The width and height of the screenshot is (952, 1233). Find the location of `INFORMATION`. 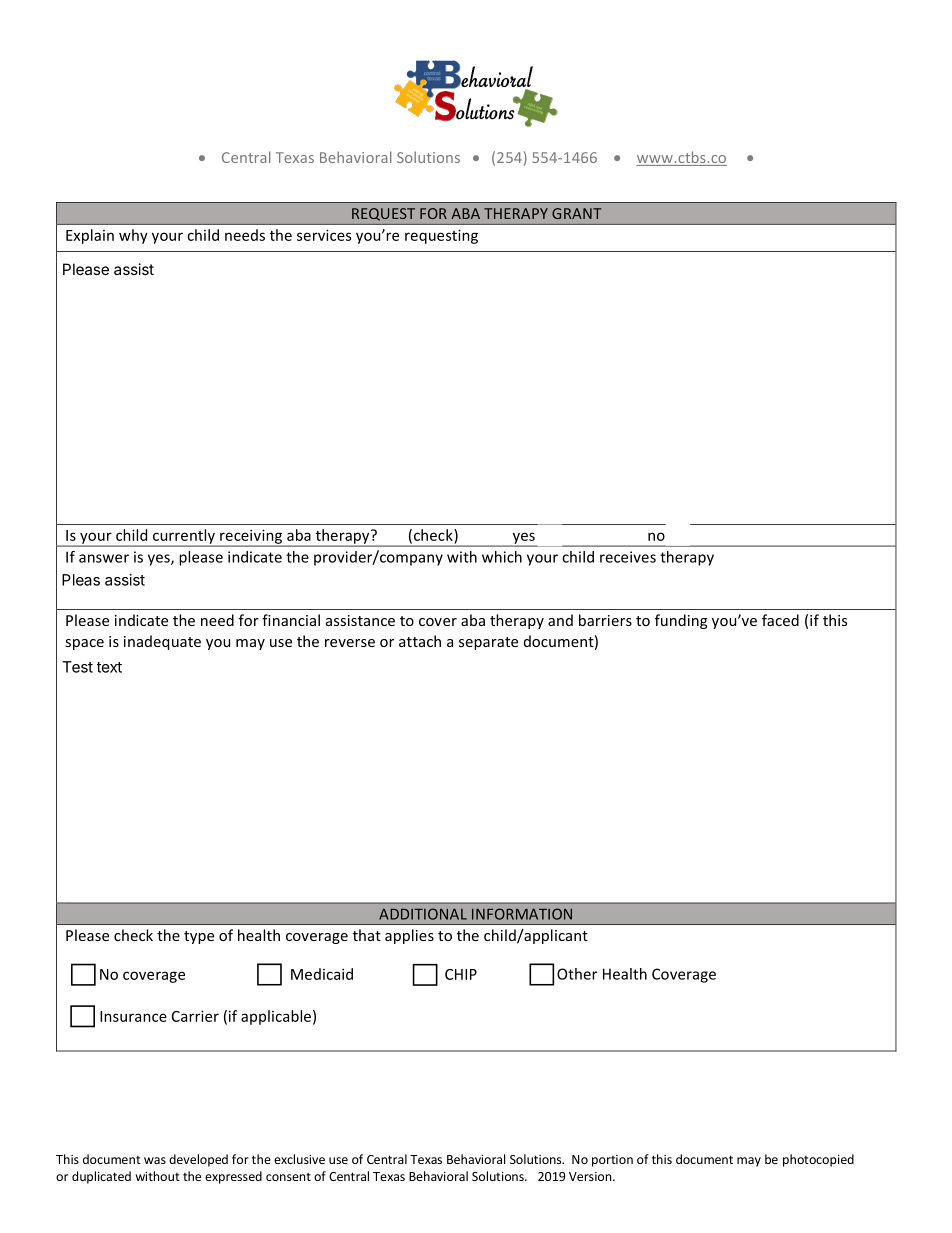

INFORMATION is located at coordinates (522, 914).
